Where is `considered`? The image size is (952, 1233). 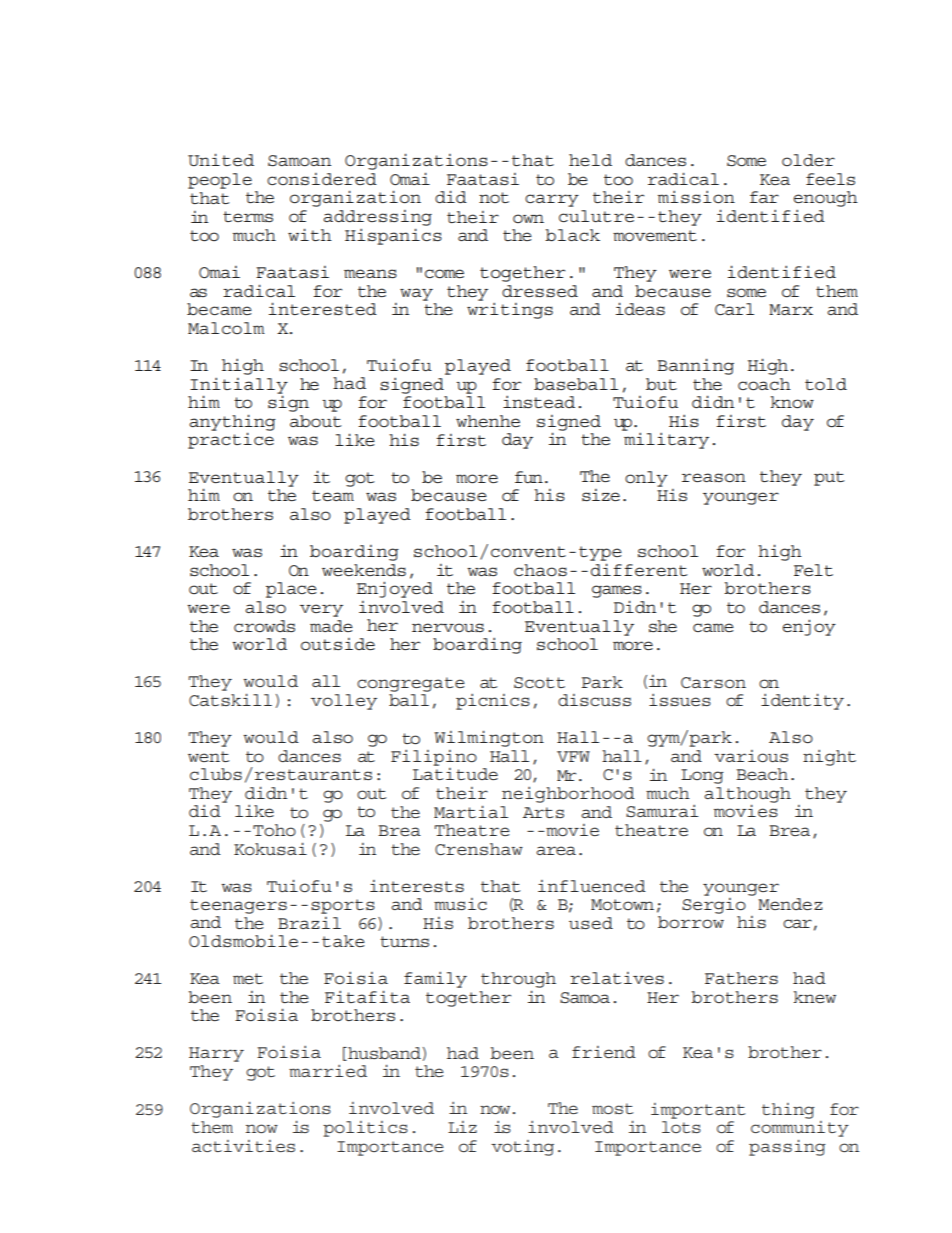 considered is located at coordinates (322, 179).
